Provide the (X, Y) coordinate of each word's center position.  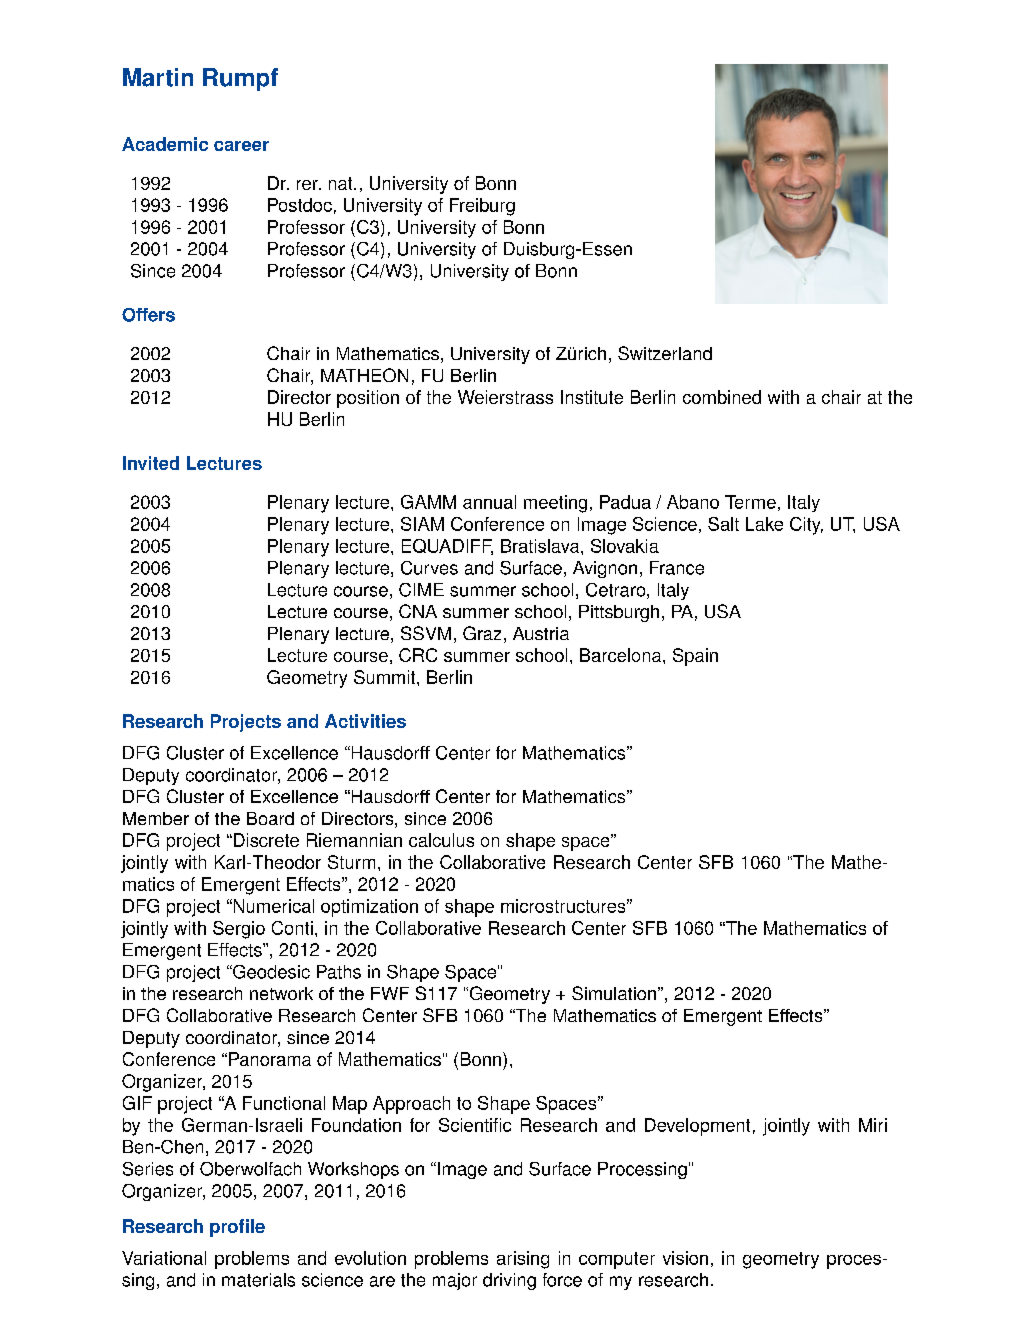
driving (509, 1281)
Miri (873, 1125)
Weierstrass (505, 397)
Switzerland (665, 353)
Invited (151, 463)
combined (722, 397)
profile (237, 1228)
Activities (365, 721)
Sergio (239, 930)
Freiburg (482, 207)
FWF (390, 993)
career (241, 146)
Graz (482, 633)
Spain (695, 657)
